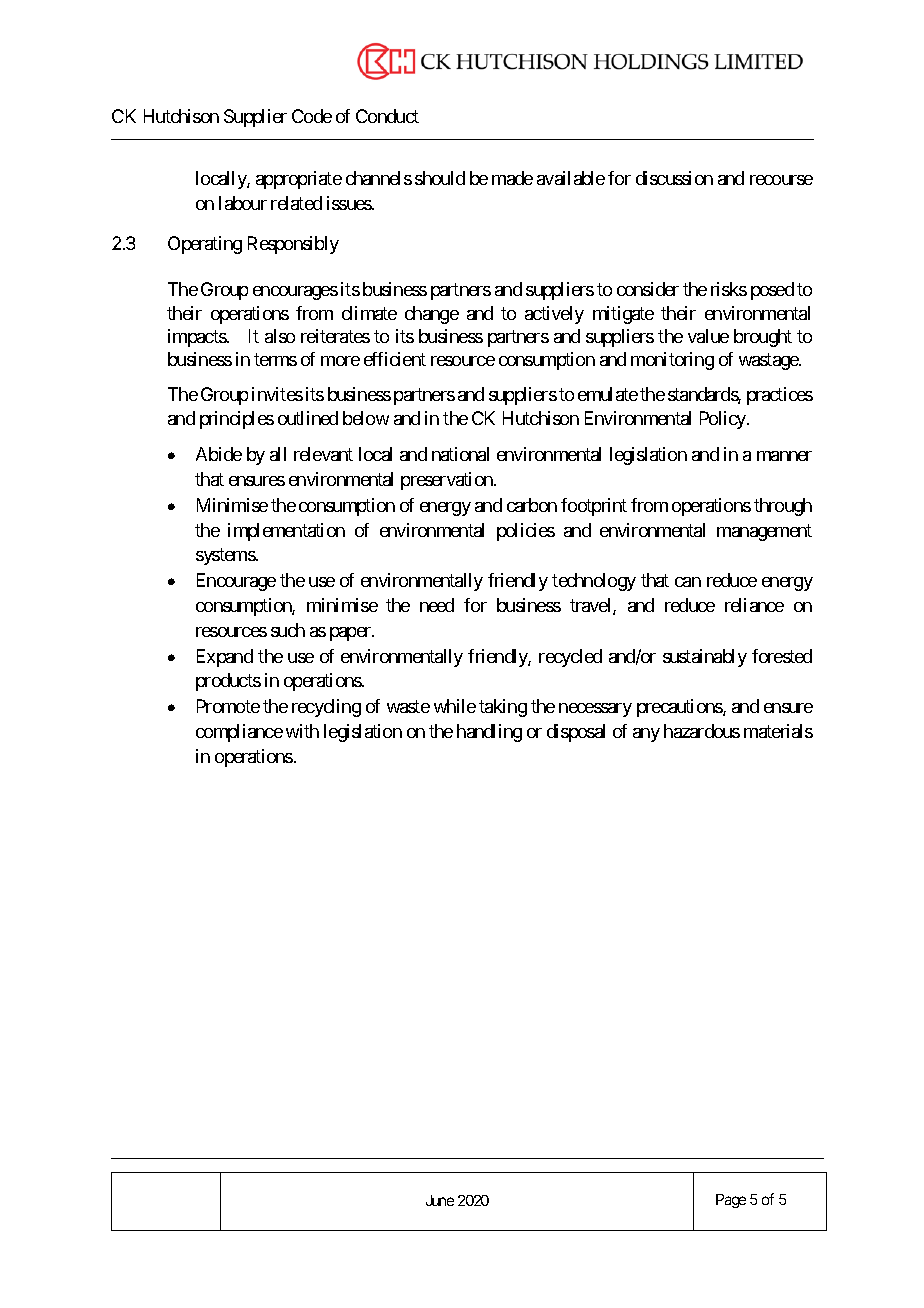  What do you see at coordinates (489, 733) in the screenshot?
I see `handling` at bounding box center [489, 733].
